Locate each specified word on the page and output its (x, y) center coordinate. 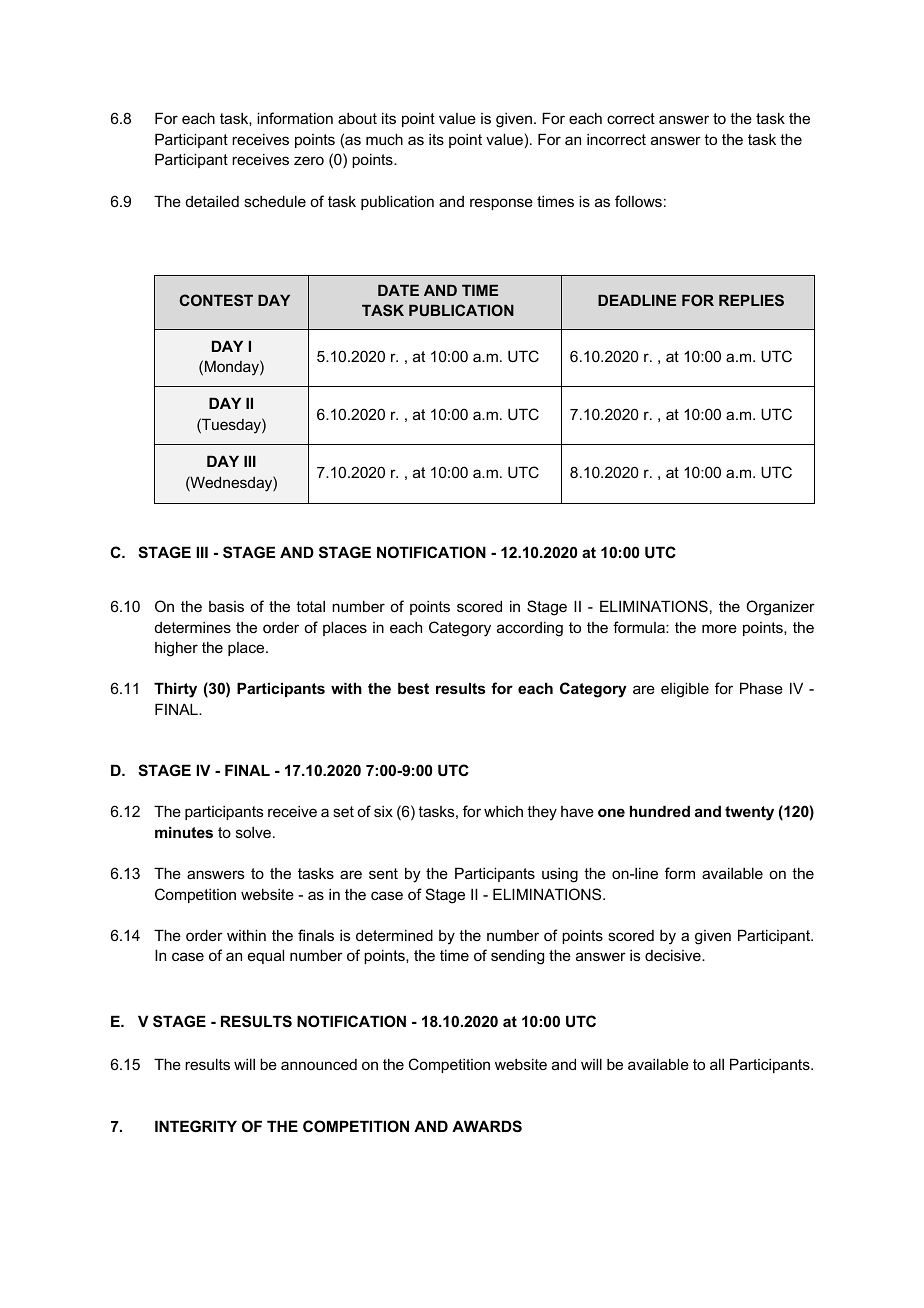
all (717, 1064)
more (719, 628)
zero (309, 160)
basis (226, 606)
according (530, 629)
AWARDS (487, 1126)
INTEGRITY (196, 1126)
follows (638, 201)
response (501, 204)
